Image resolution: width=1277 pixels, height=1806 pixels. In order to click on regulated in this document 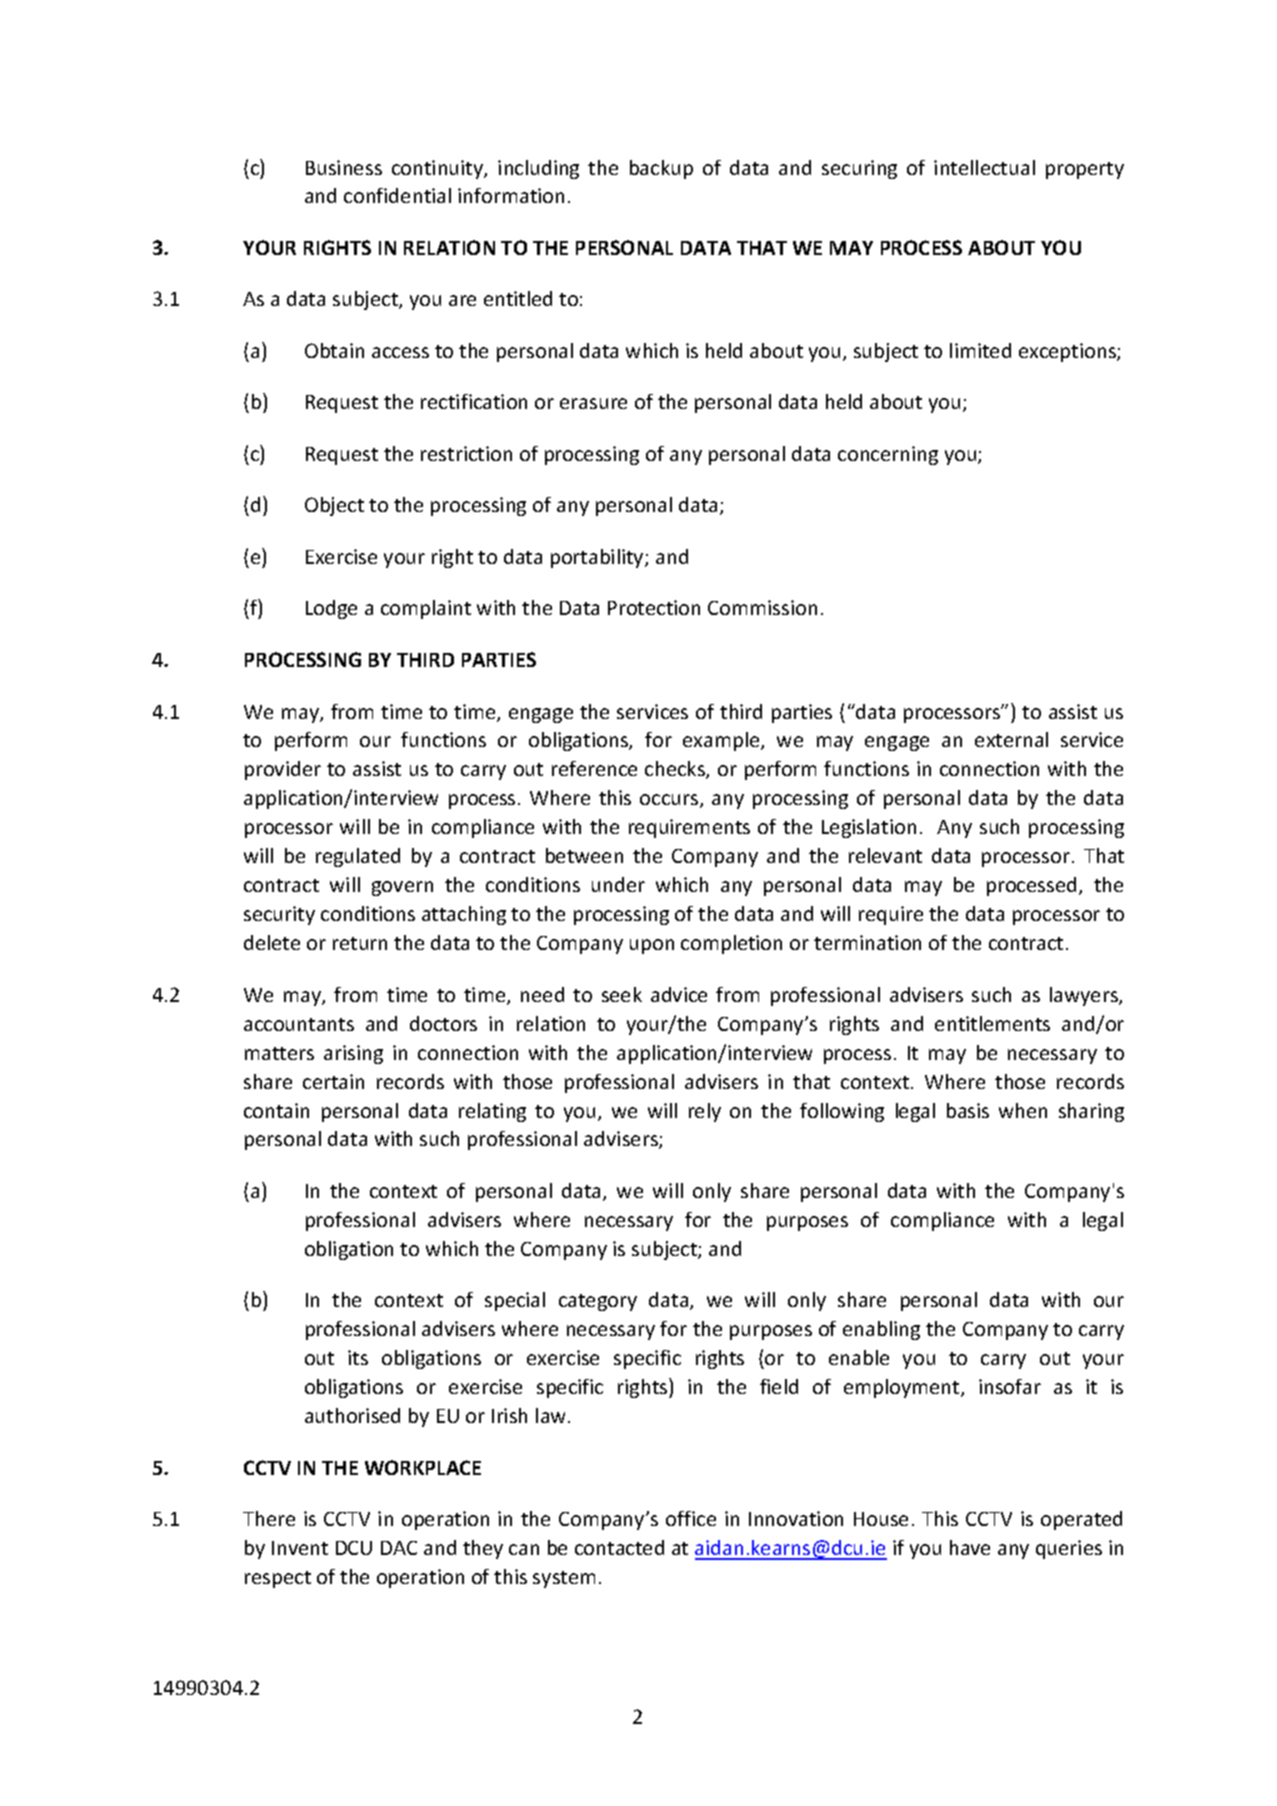, I will do `click(358, 857)`.
